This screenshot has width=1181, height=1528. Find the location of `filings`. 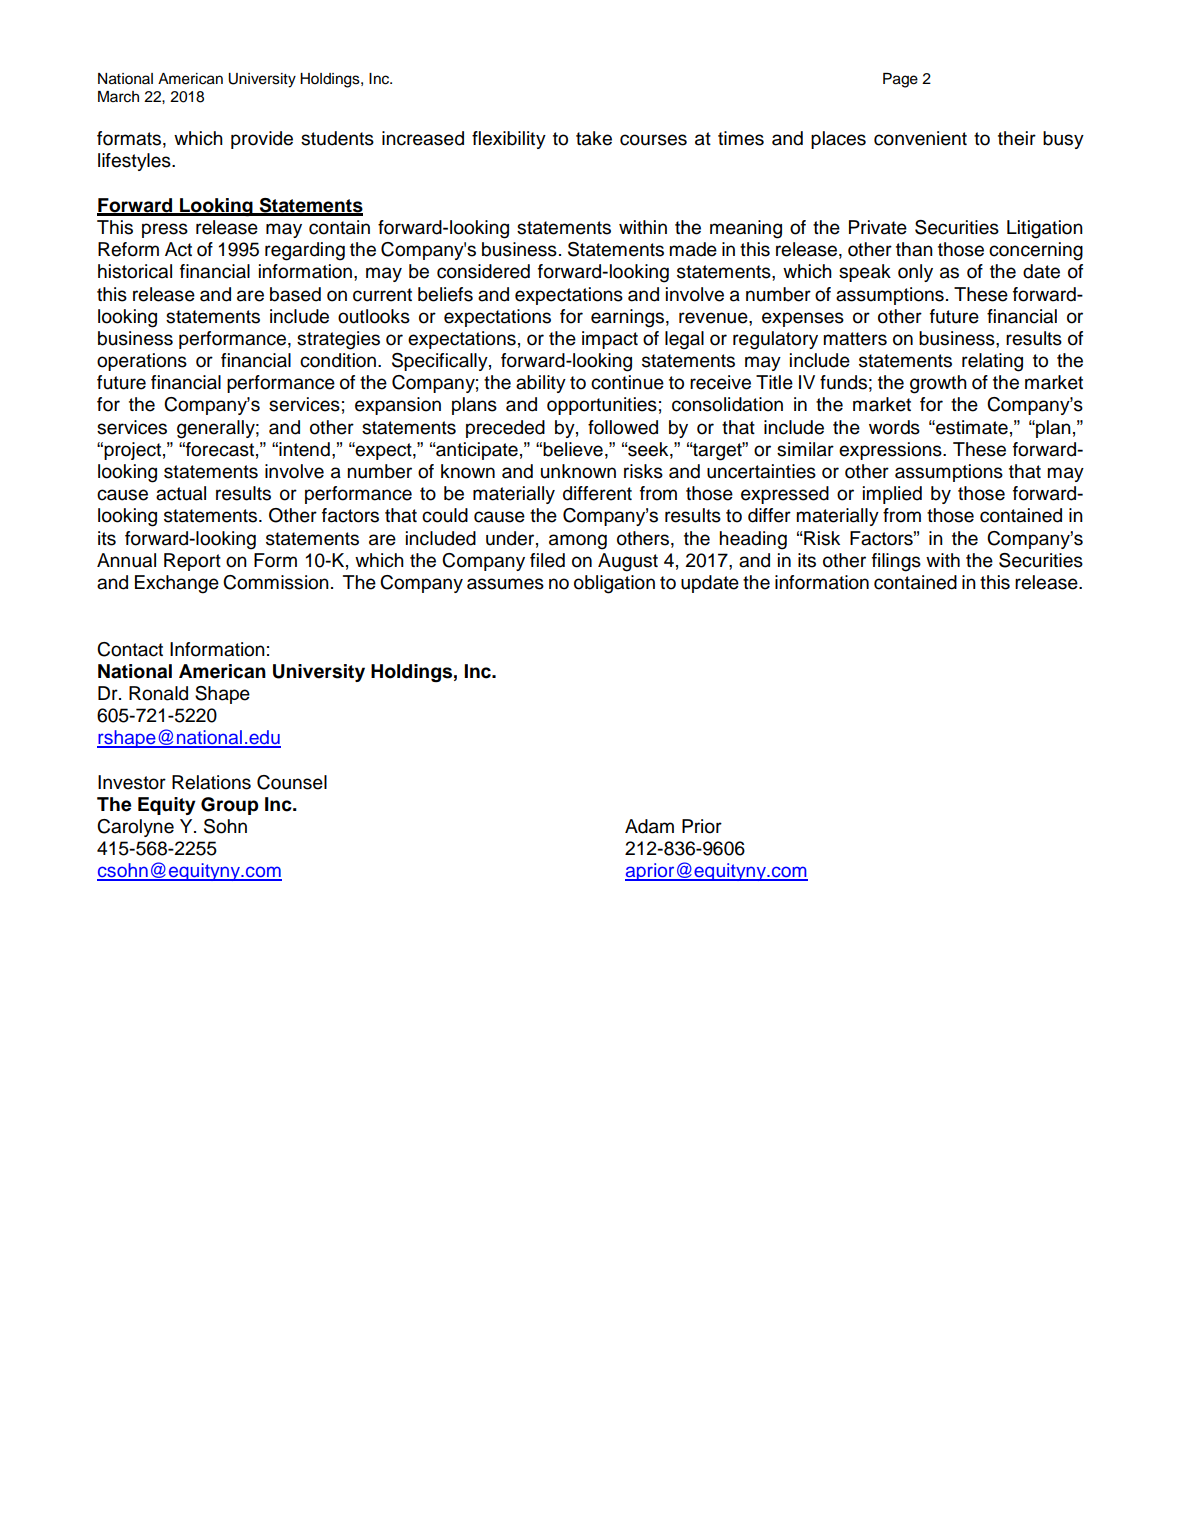

filings is located at coordinates (896, 562).
